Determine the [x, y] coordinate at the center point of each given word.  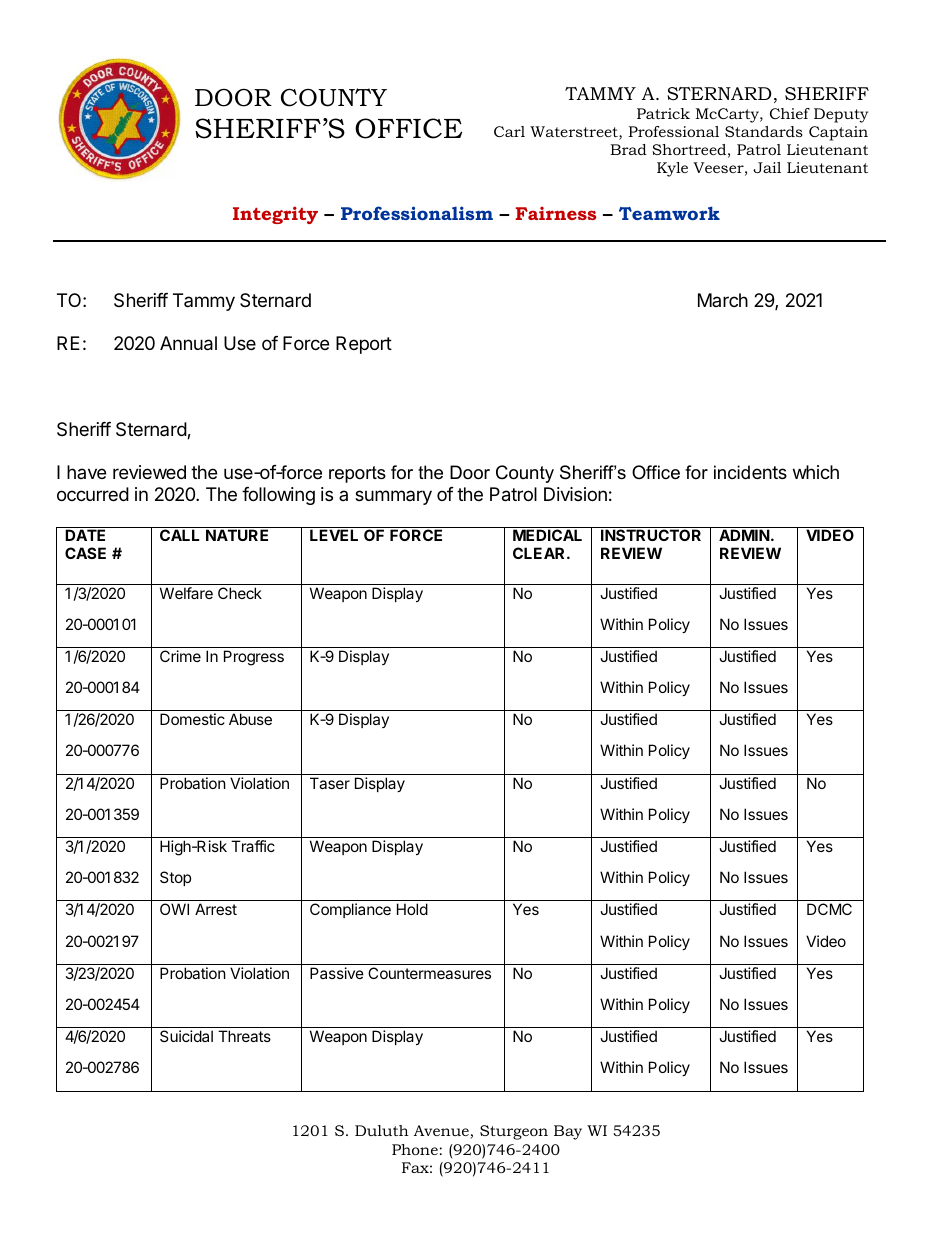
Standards [764, 131]
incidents [750, 472]
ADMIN [744, 535]
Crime [180, 656]
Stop [175, 878]
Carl [509, 131]
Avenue [442, 1132]
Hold [412, 909]
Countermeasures [429, 973]
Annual [188, 343]
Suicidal [186, 1036]
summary [393, 497]
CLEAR [540, 553]
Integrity [275, 215]
